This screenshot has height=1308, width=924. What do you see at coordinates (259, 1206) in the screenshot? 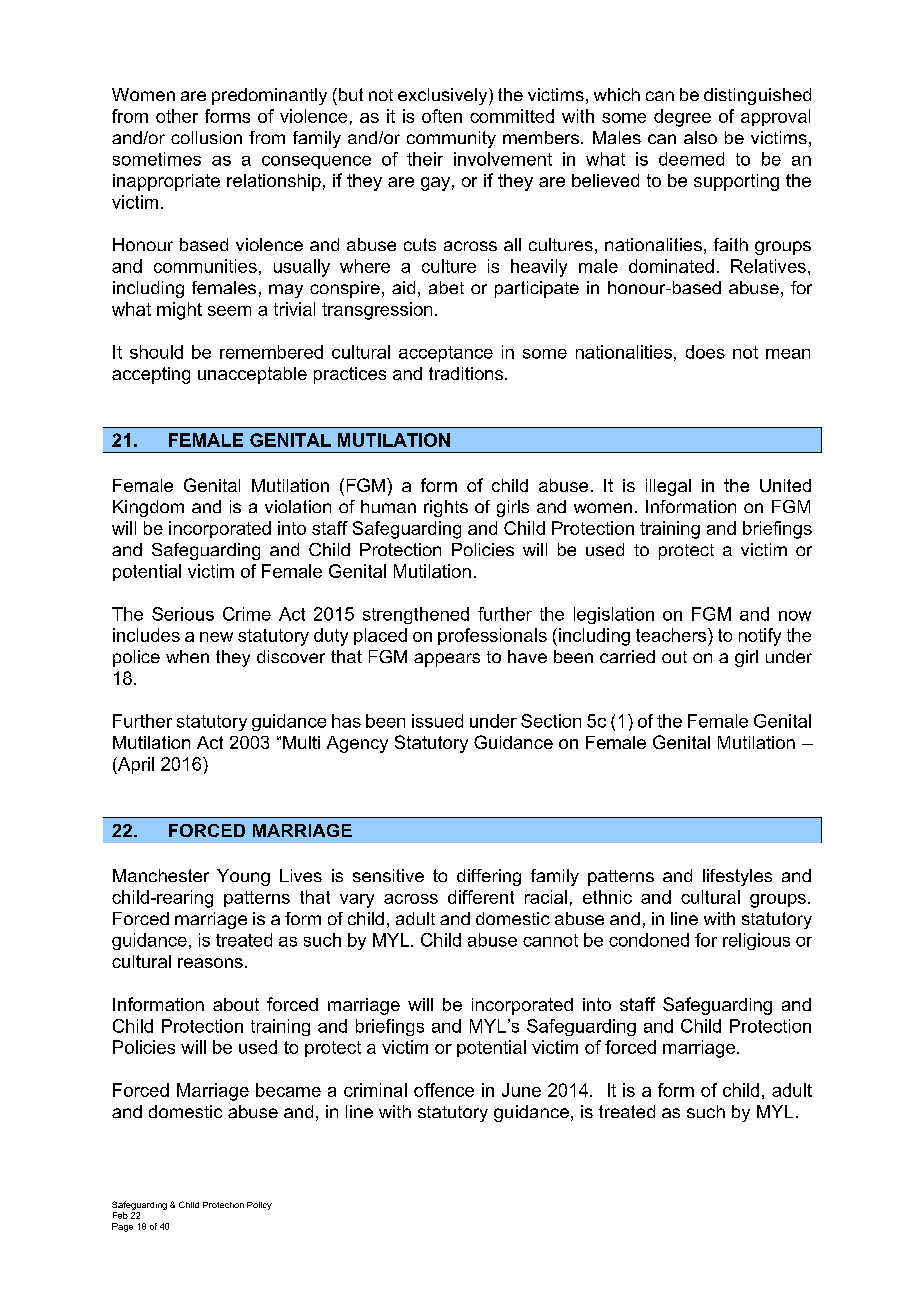
I see `Policy` at bounding box center [259, 1206].
